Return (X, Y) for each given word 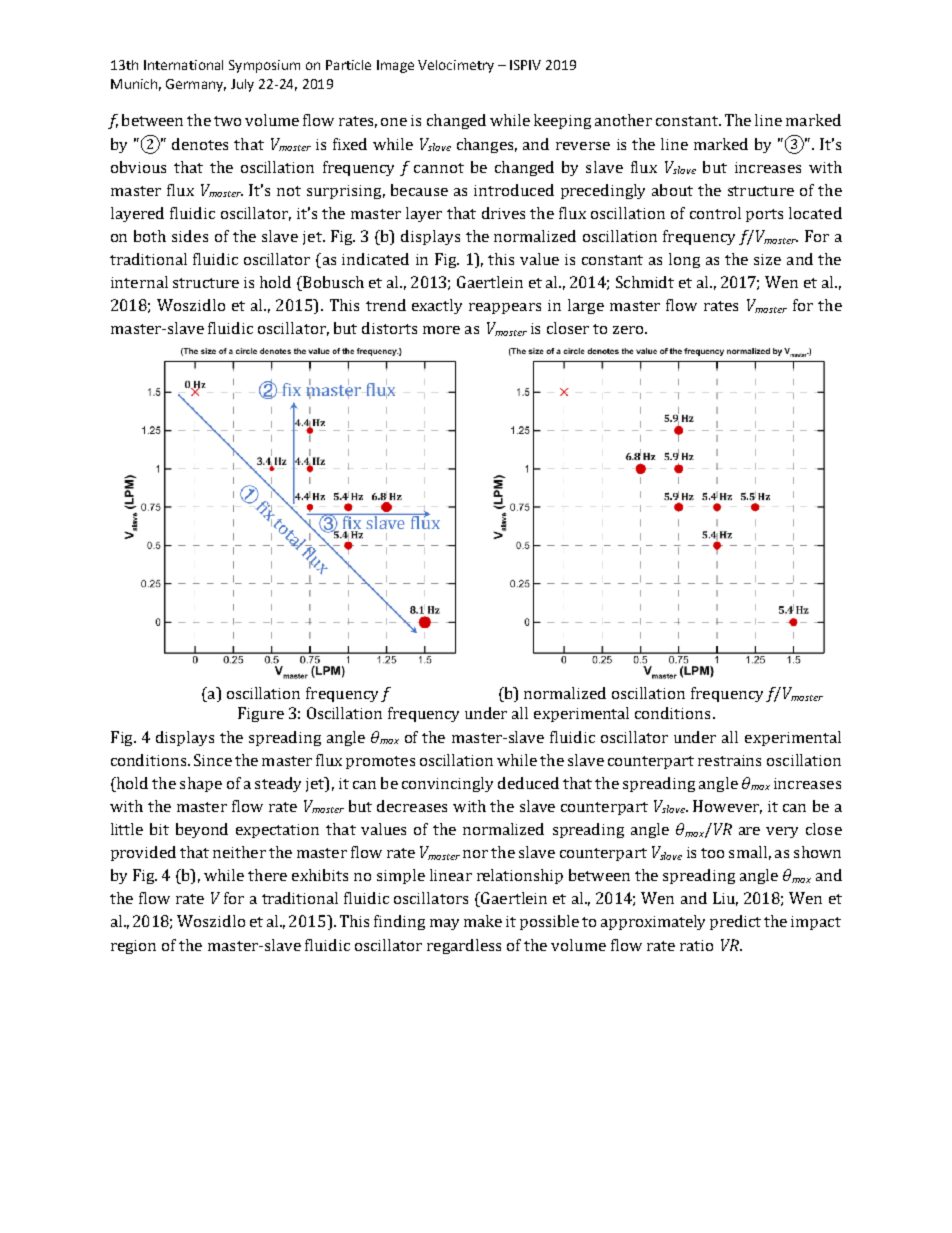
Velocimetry (456, 66)
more (441, 330)
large (586, 306)
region (133, 947)
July (242, 85)
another (623, 120)
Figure (261, 714)
